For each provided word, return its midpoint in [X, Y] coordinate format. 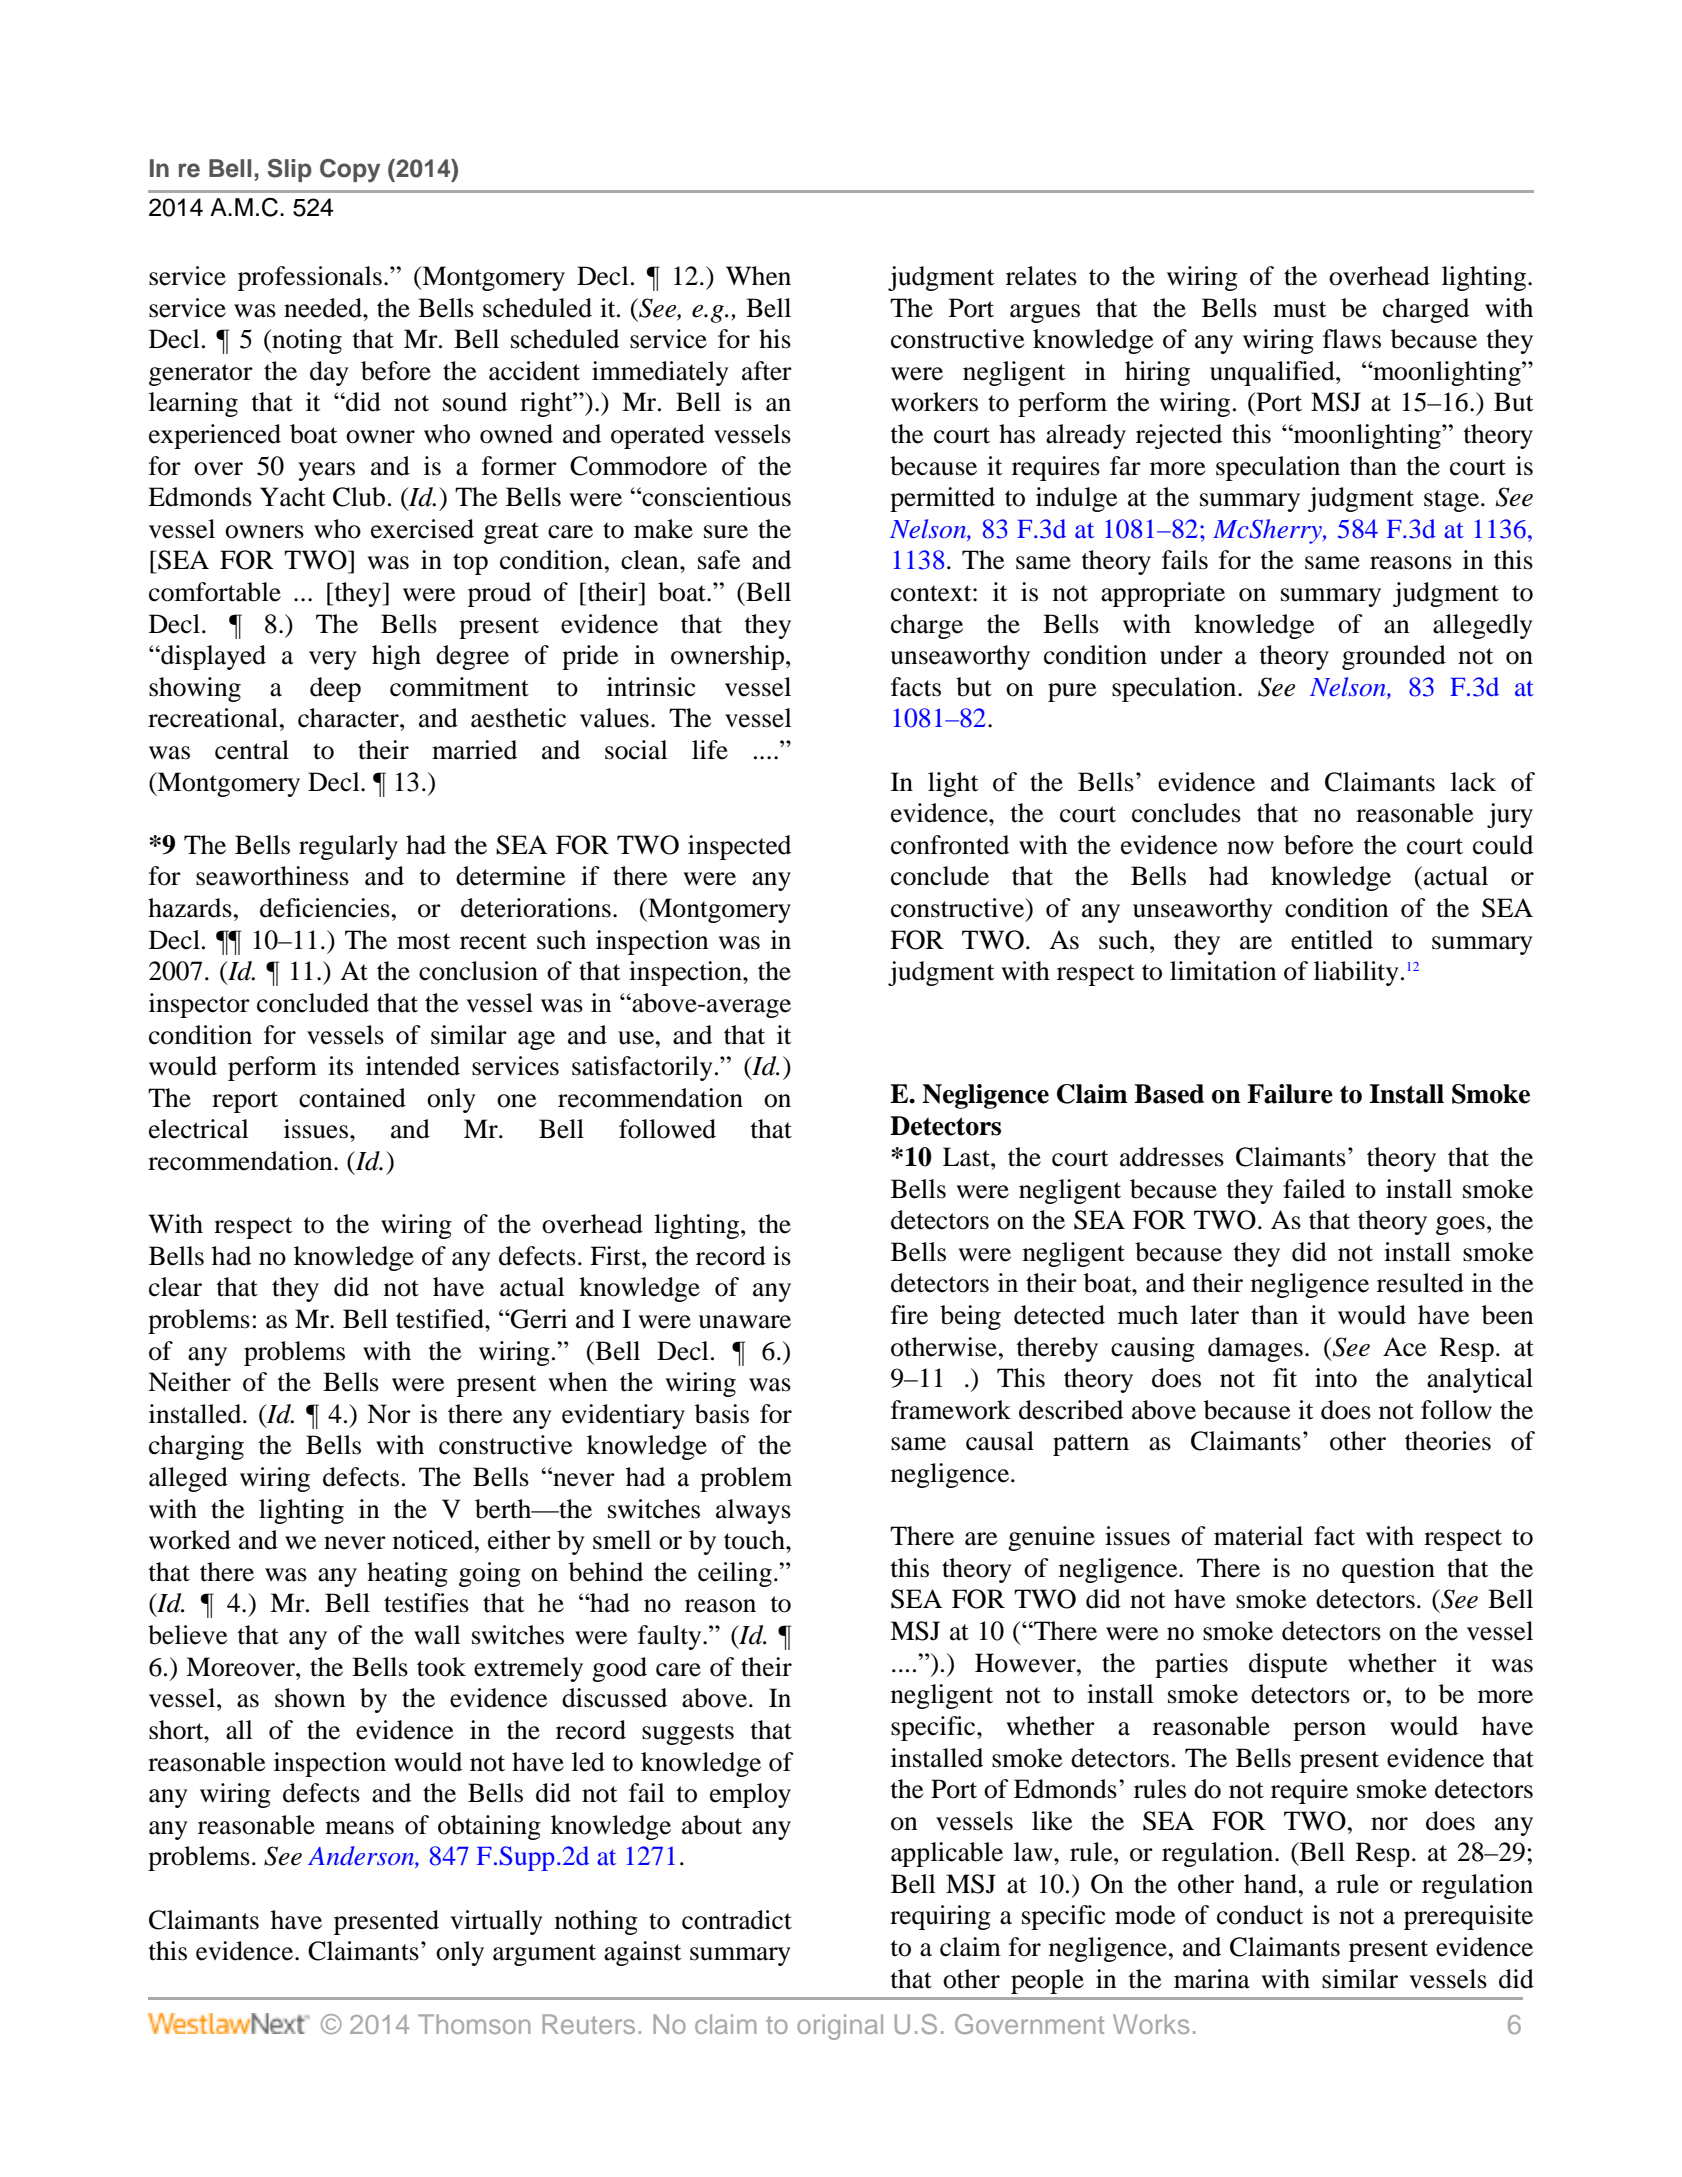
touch [755, 1540]
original [840, 2027]
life [710, 750]
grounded [1394, 657]
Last [967, 1157]
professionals [310, 278]
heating [407, 1574]
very [332, 660]
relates [1041, 276]
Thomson [474, 2024]
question [1388, 1570]
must [1300, 309]
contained [352, 1098]
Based [1169, 1094]
